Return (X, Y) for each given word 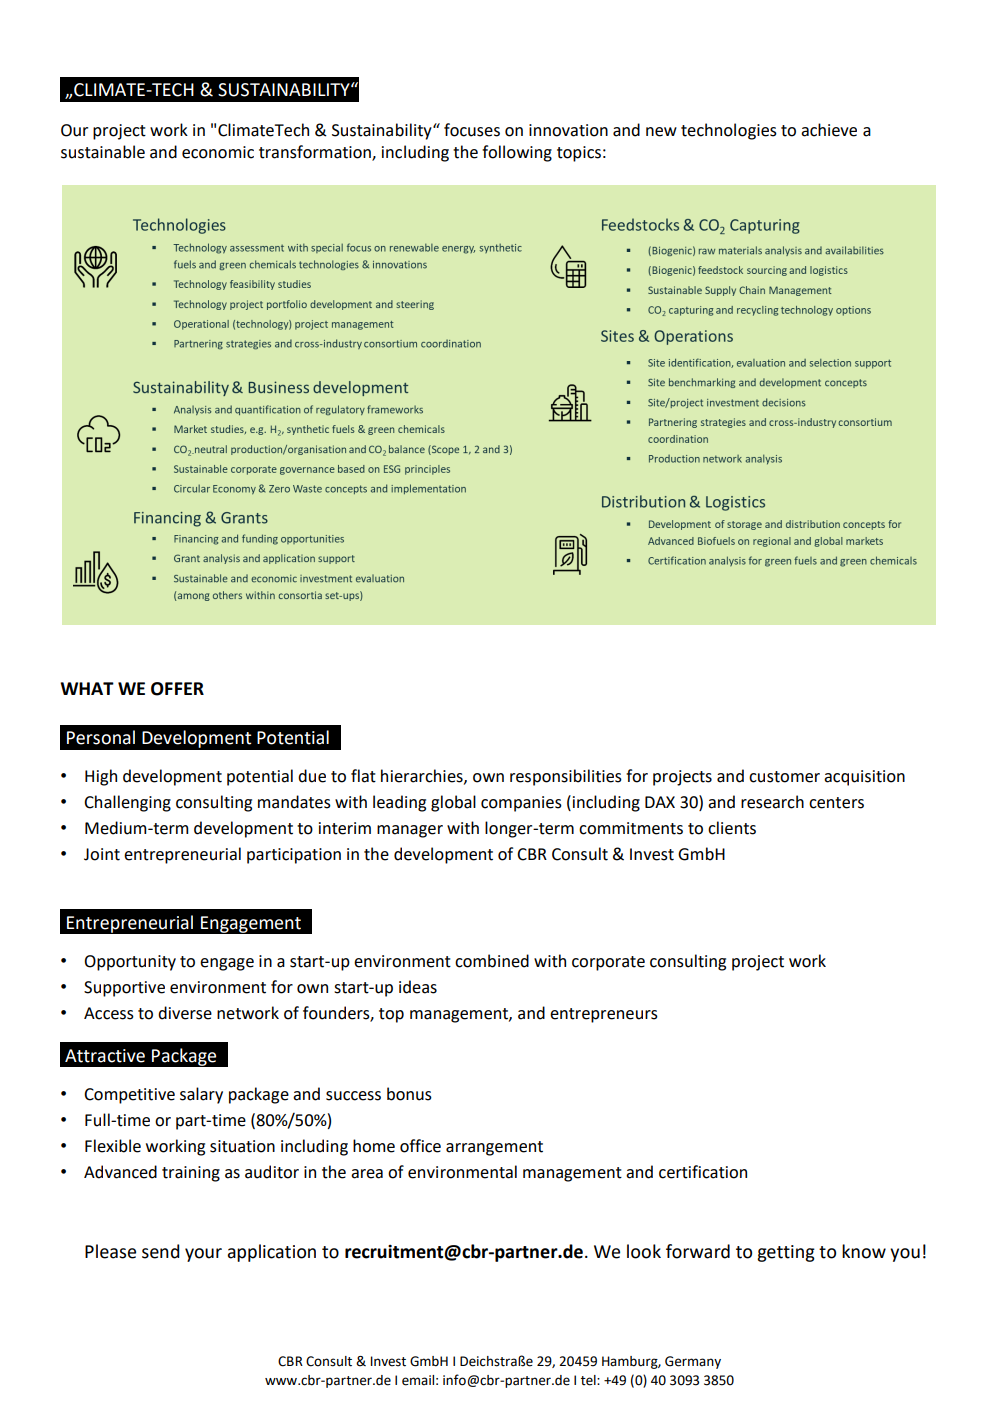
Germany (693, 1362)
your (203, 1255)
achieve (829, 130)
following (517, 153)
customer (784, 777)
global (453, 803)
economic (218, 152)
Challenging (127, 803)
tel (589, 1380)
